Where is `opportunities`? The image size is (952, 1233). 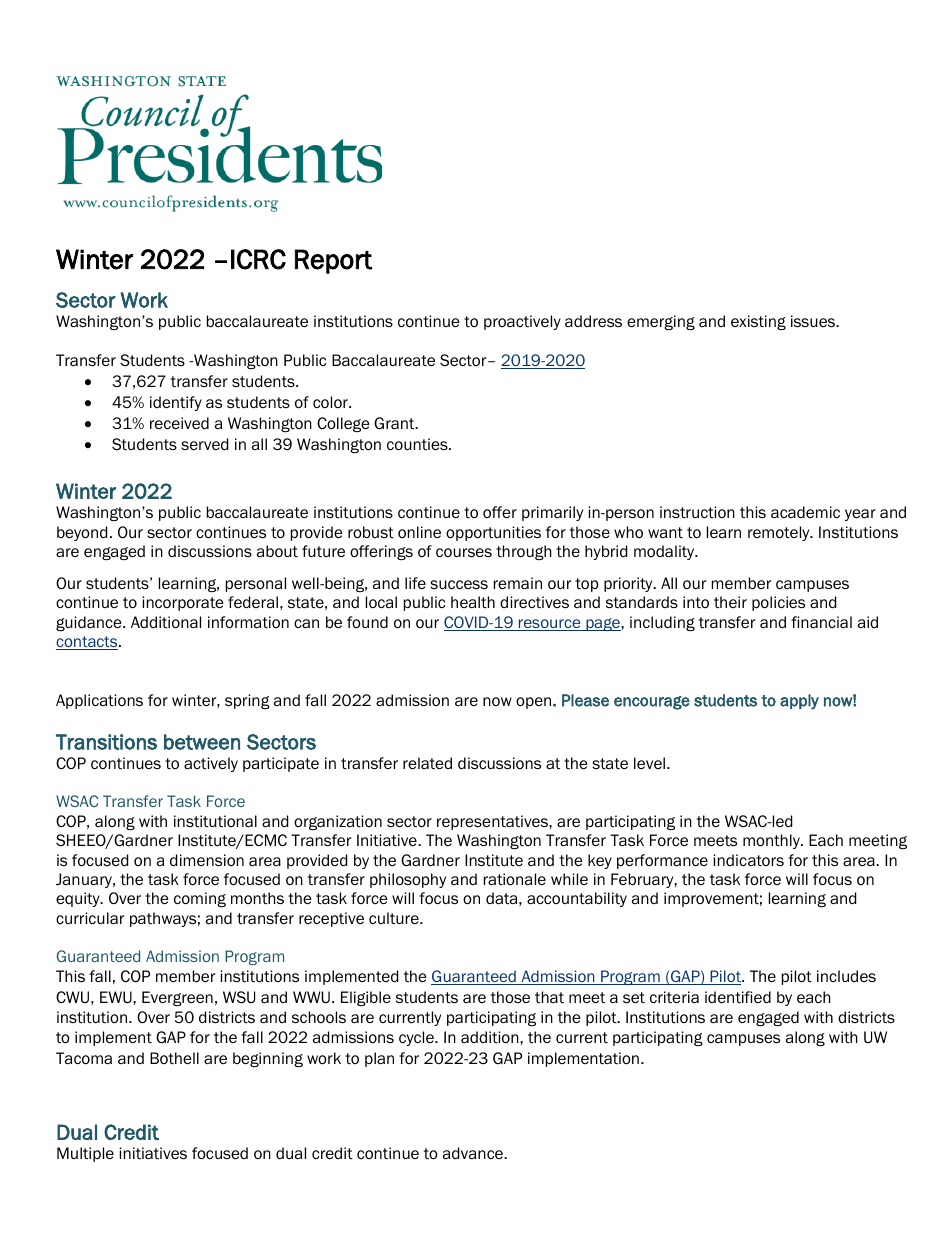 opportunities is located at coordinates (493, 533).
